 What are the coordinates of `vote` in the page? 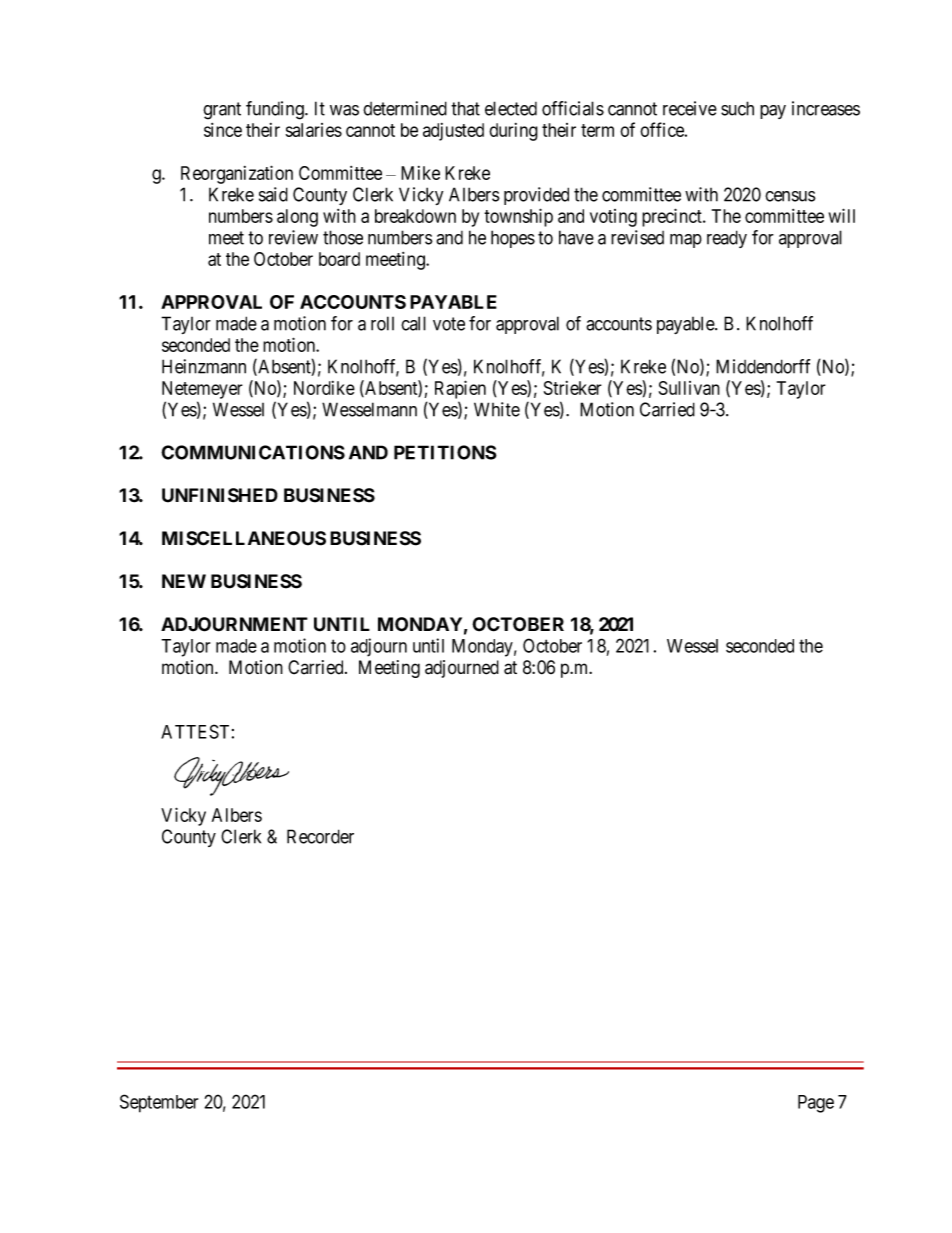 It's located at (449, 324).
